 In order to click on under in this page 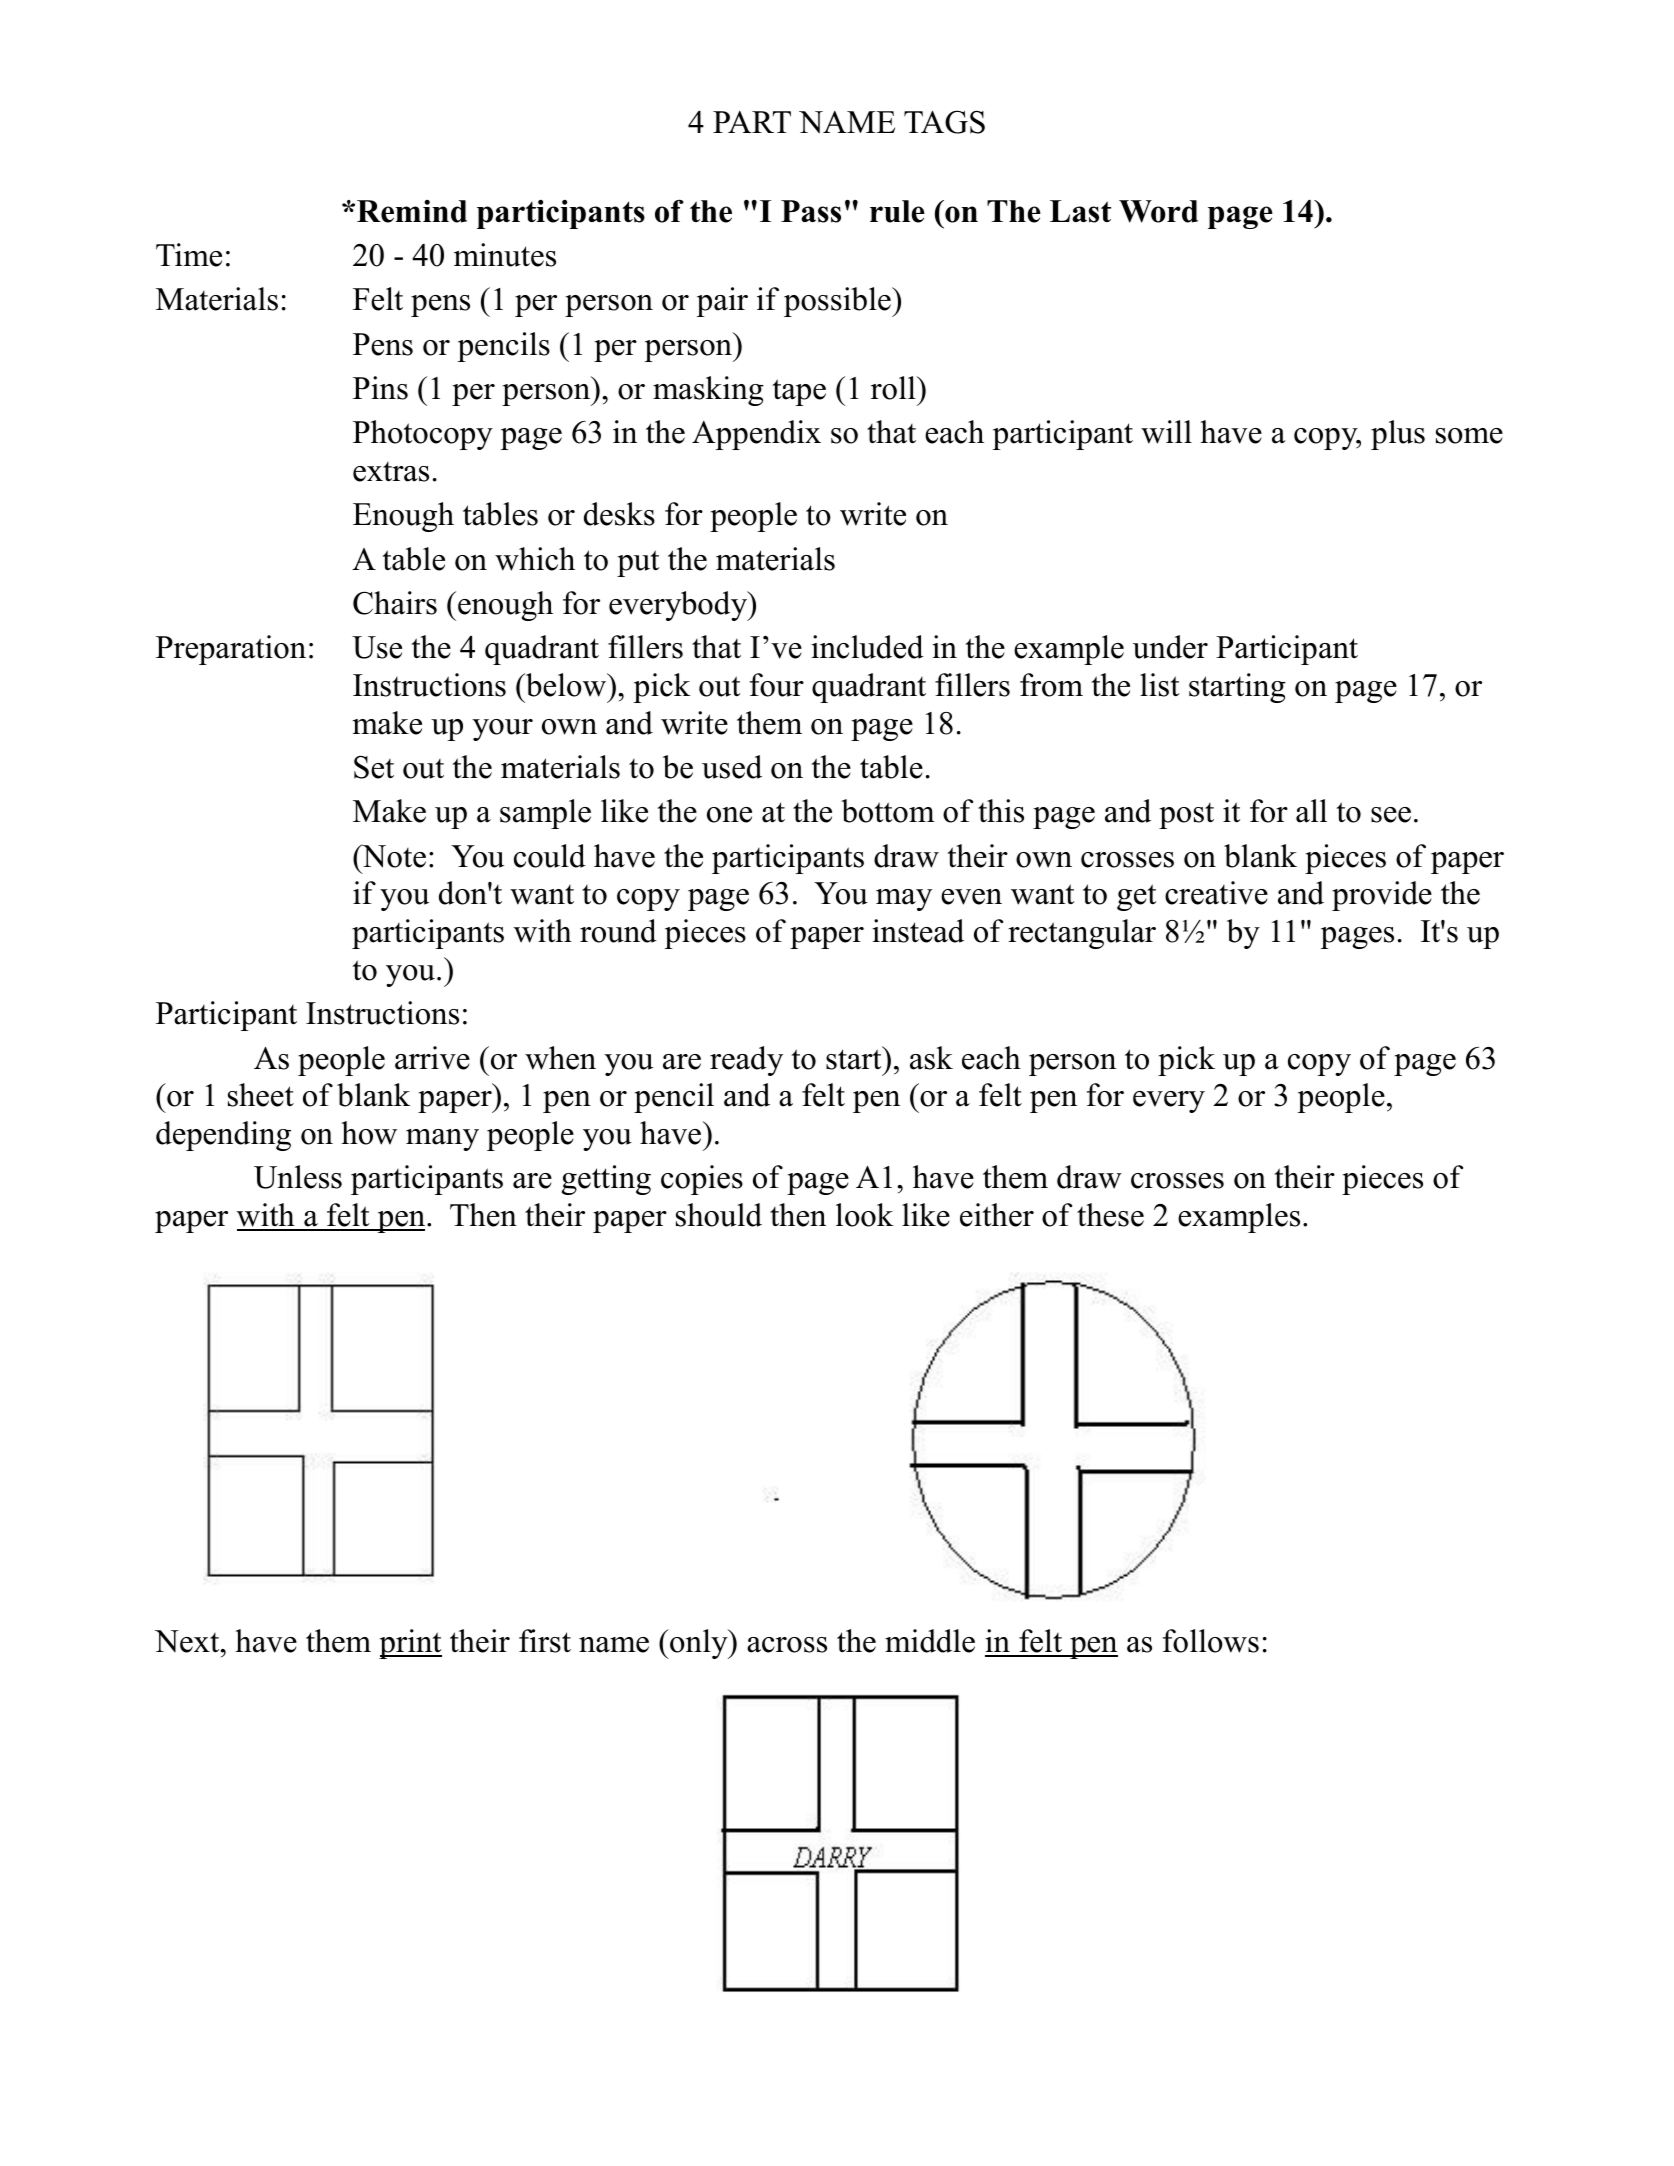, I will do `click(1170, 647)`.
